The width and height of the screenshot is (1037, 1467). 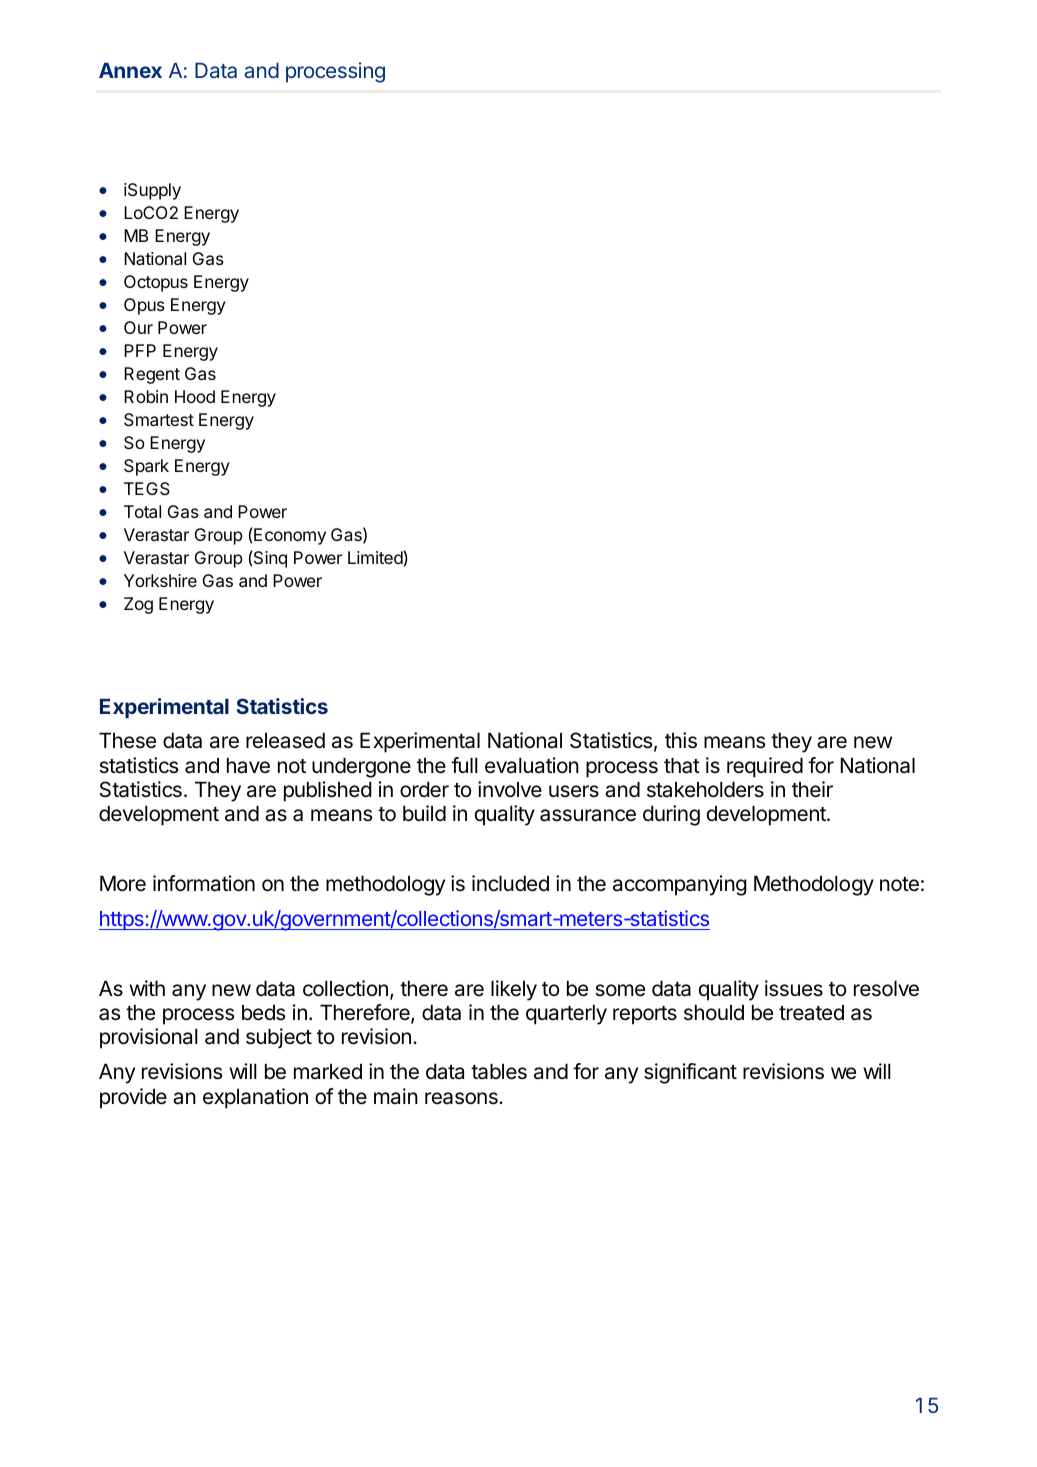 What do you see at coordinates (146, 396) in the screenshot?
I see `Robin` at bounding box center [146, 396].
